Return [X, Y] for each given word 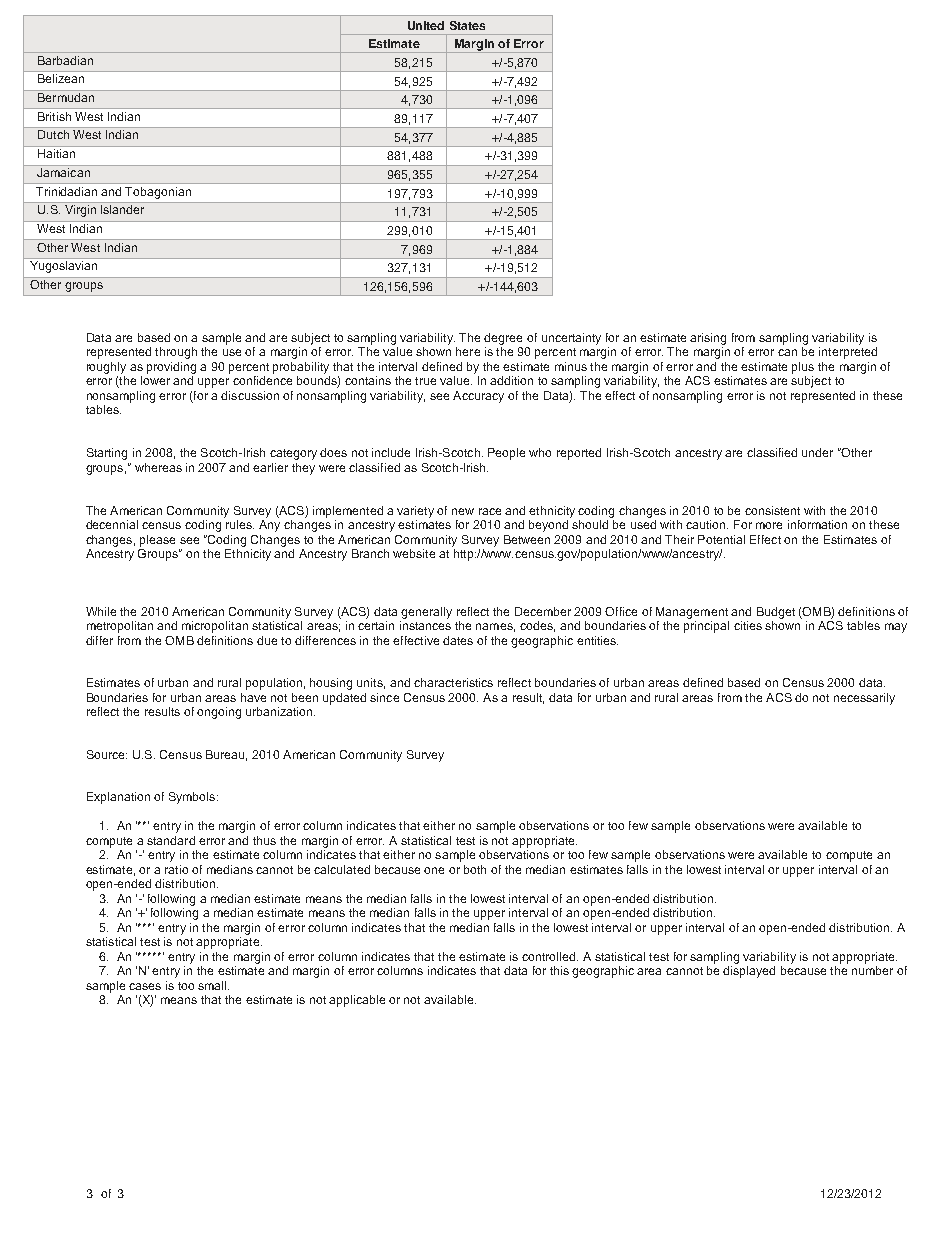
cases [145, 986]
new [463, 511]
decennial [112, 524]
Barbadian [65, 60]
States [467, 25]
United [426, 25]
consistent [772, 510]
